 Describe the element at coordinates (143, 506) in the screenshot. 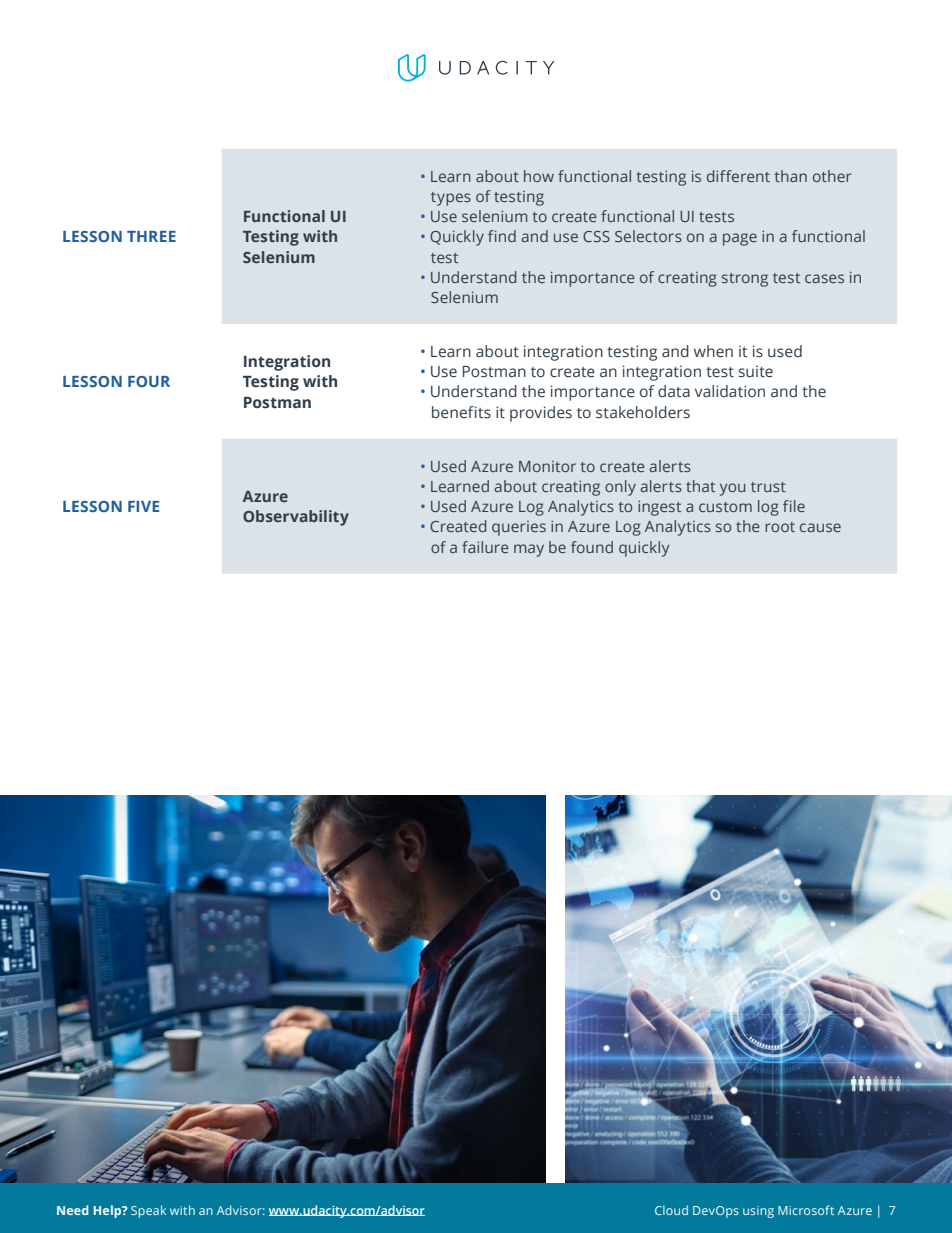

I see `FIVE` at that location.
